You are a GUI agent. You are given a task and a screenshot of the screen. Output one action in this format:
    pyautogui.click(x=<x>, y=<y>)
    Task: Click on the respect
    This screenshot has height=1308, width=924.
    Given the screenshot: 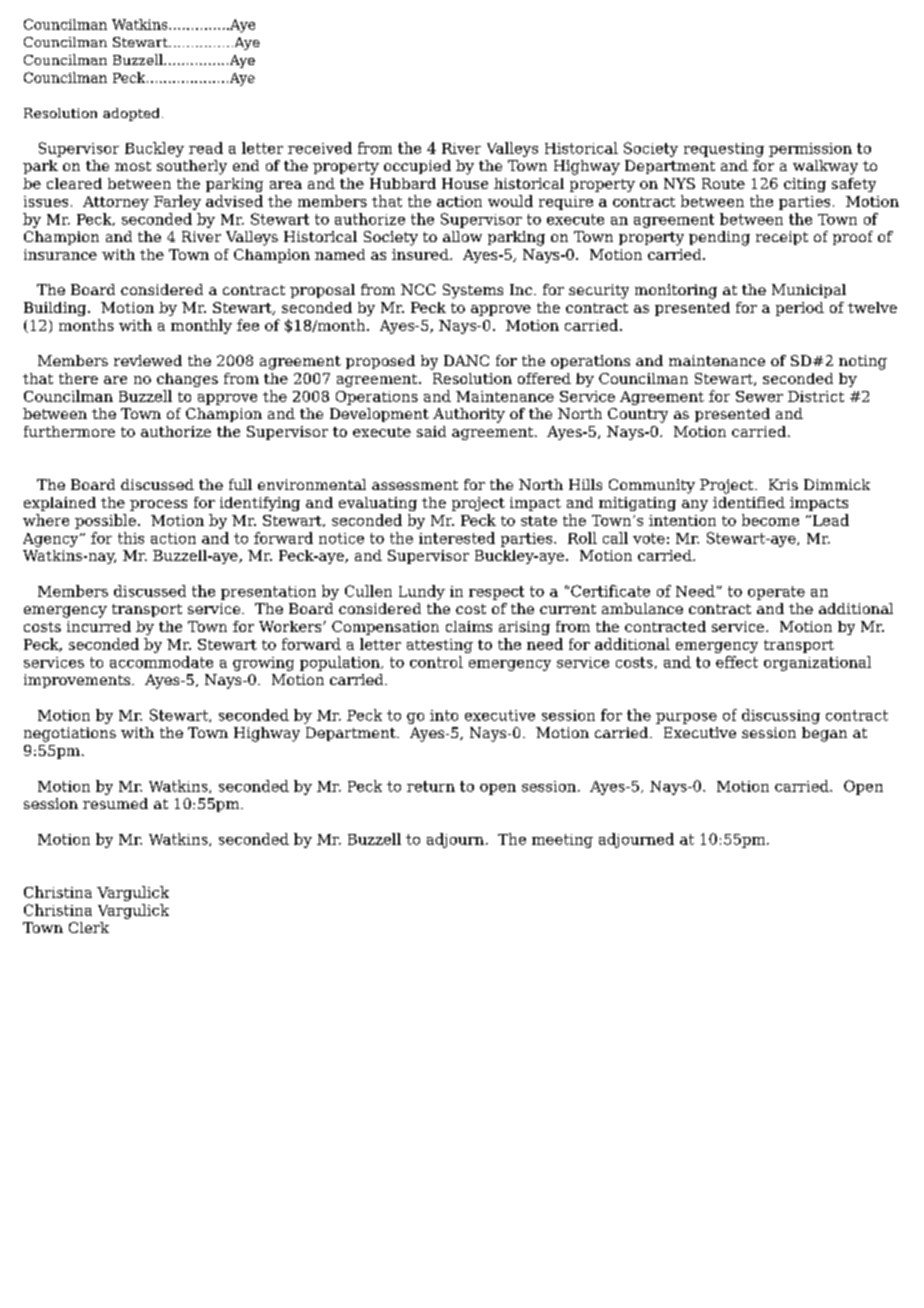 What is the action you would take?
    pyautogui.click(x=496, y=593)
